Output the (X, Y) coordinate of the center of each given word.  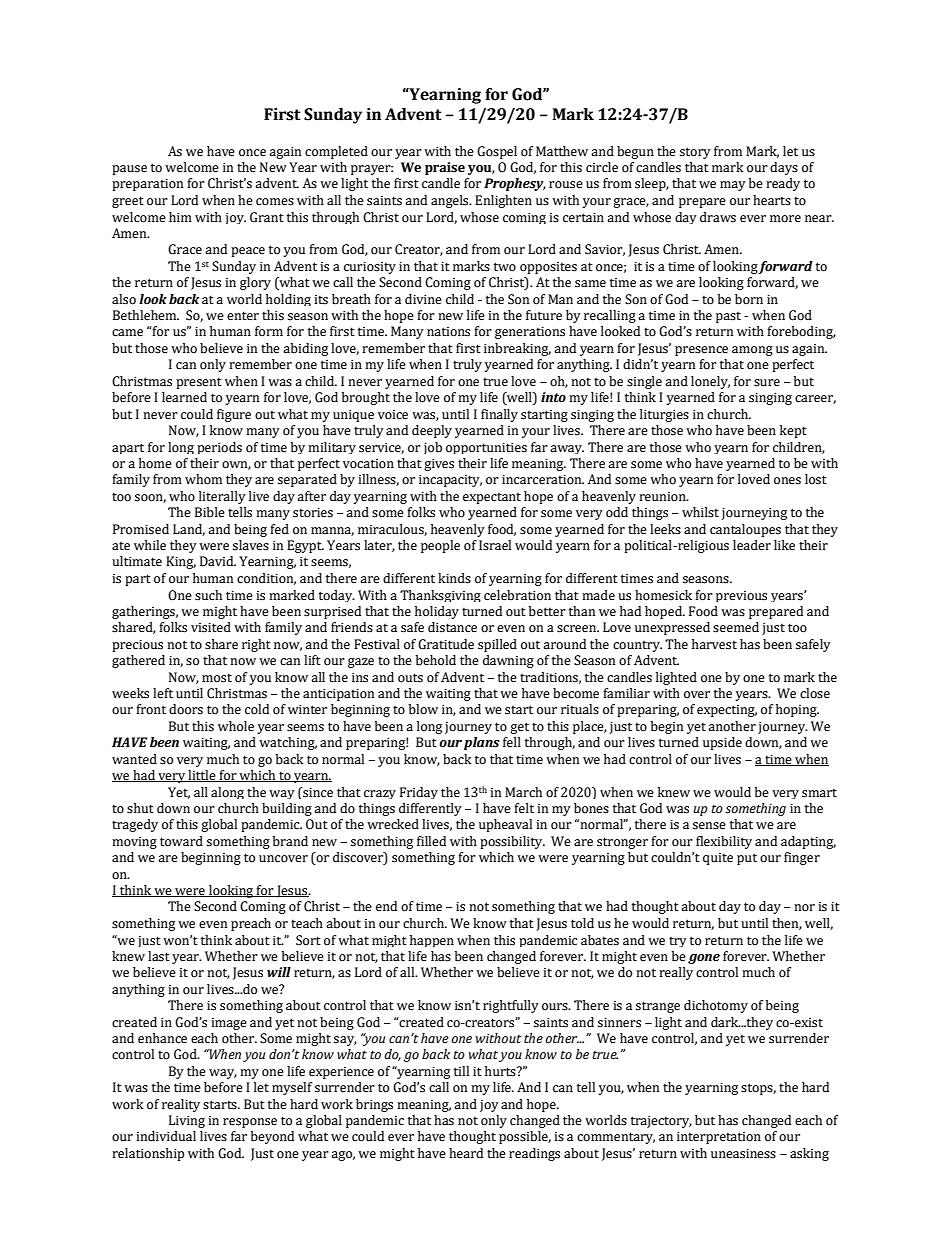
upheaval (505, 825)
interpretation (719, 1138)
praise (445, 168)
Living (187, 1121)
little (202, 776)
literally (222, 497)
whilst (700, 512)
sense (709, 826)
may (733, 186)
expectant (492, 498)
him (180, 217)
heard (466, 1153)
